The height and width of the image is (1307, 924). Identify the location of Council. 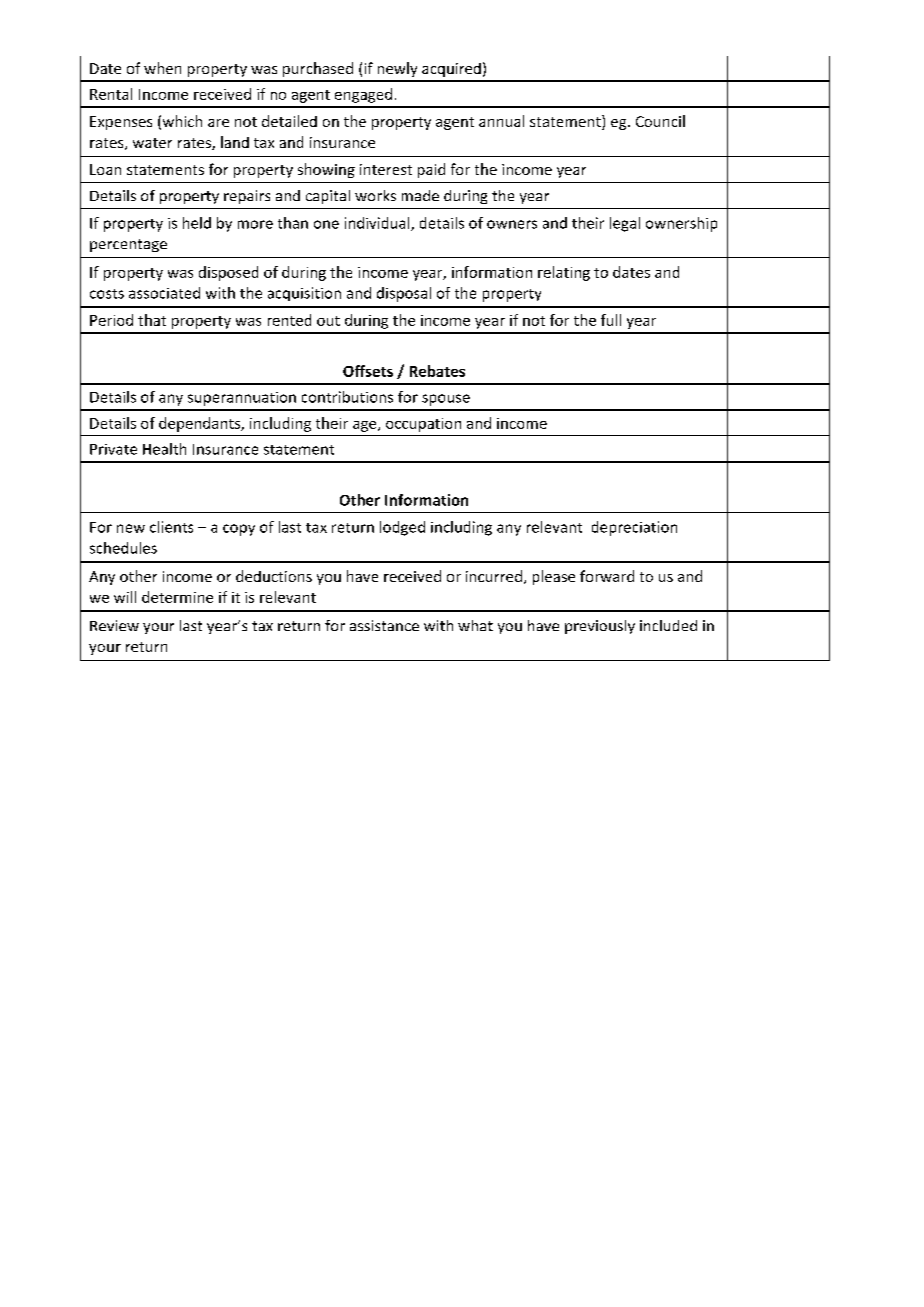
(660, 121).
